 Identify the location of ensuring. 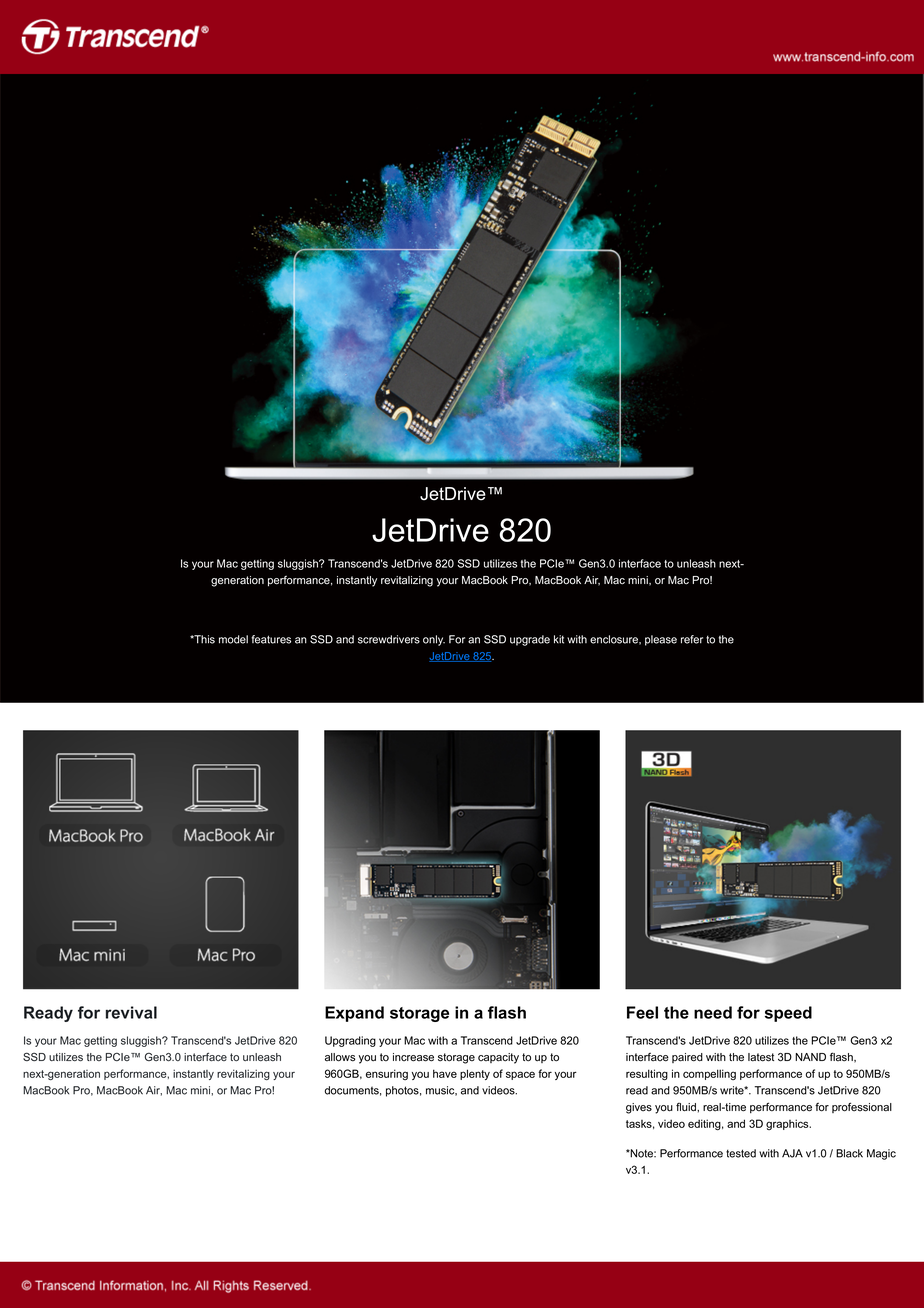
(387, 1074).
